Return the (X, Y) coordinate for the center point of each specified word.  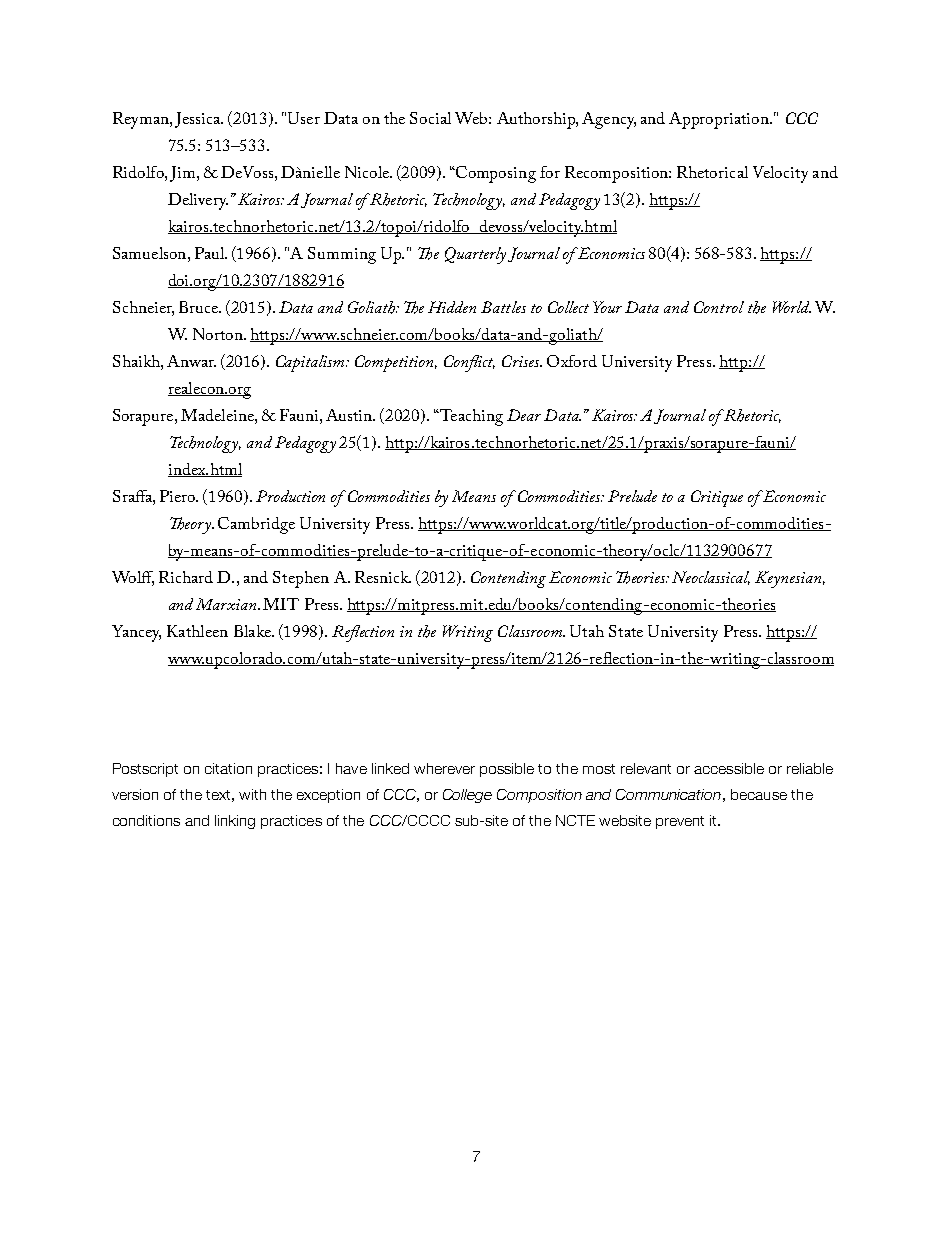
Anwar (191, 361)
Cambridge (256, 525)
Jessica (199, 120)
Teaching (470, 417)
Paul (211, 253)
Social (430, 118)
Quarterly (475, 255)
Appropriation (720, 120)
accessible (729, 768)
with (252, 794)
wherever (444, 768)
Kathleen (197, 631)
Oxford (572, 361)
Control (719, 307)
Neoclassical (711, 578)
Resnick (383, 577)
